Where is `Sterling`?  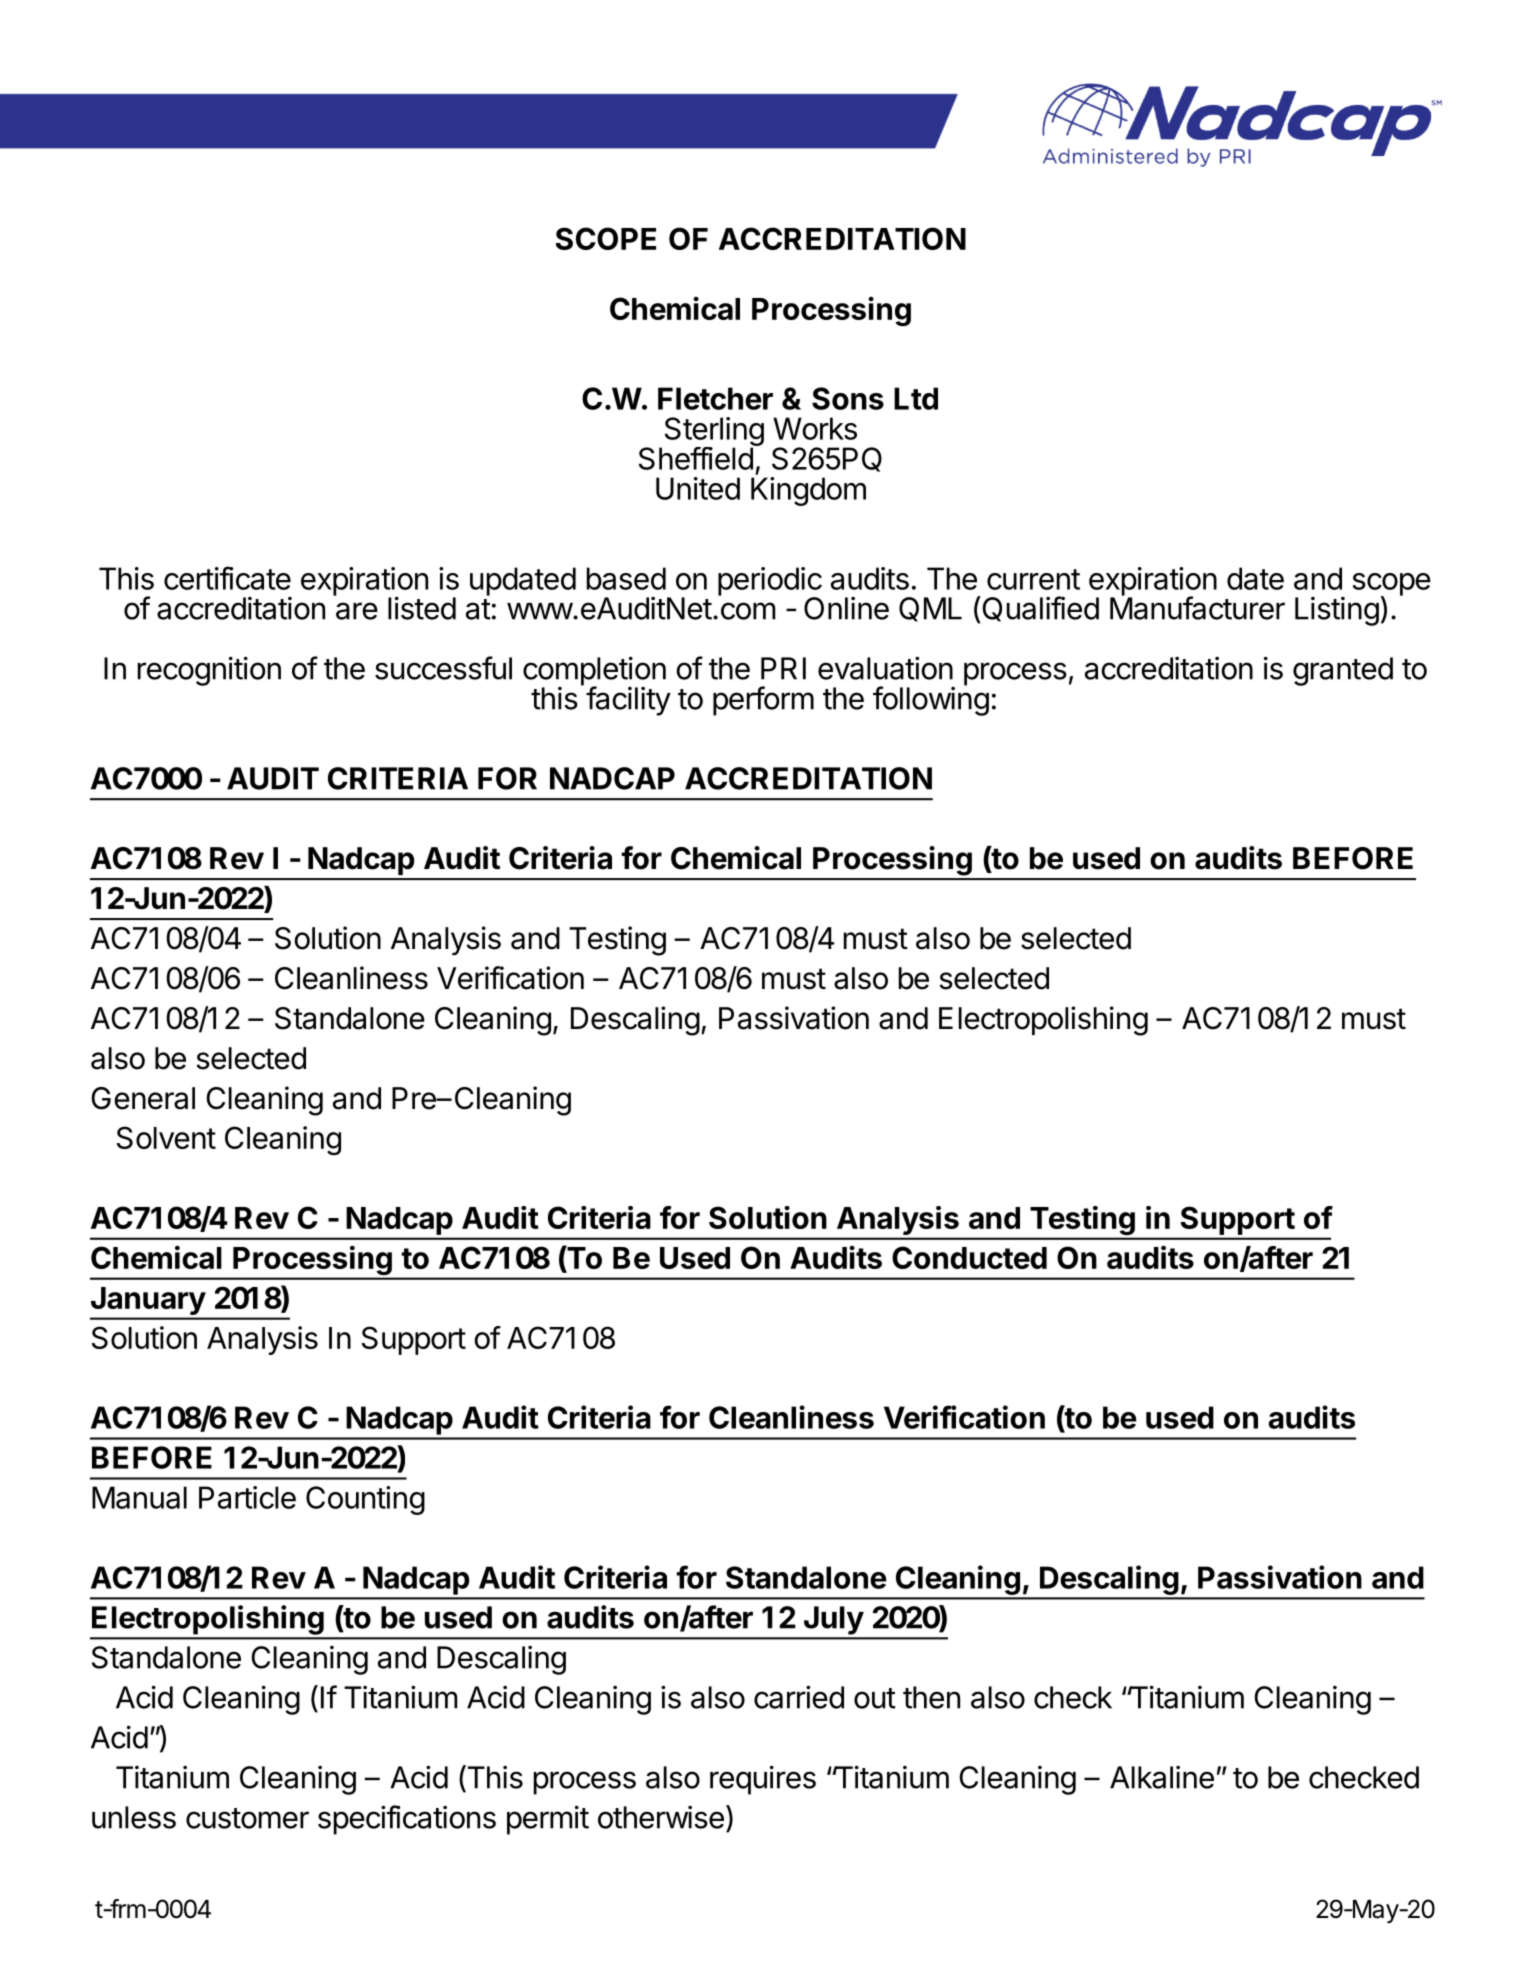 Sterling is located at coordinates (714, 433).
